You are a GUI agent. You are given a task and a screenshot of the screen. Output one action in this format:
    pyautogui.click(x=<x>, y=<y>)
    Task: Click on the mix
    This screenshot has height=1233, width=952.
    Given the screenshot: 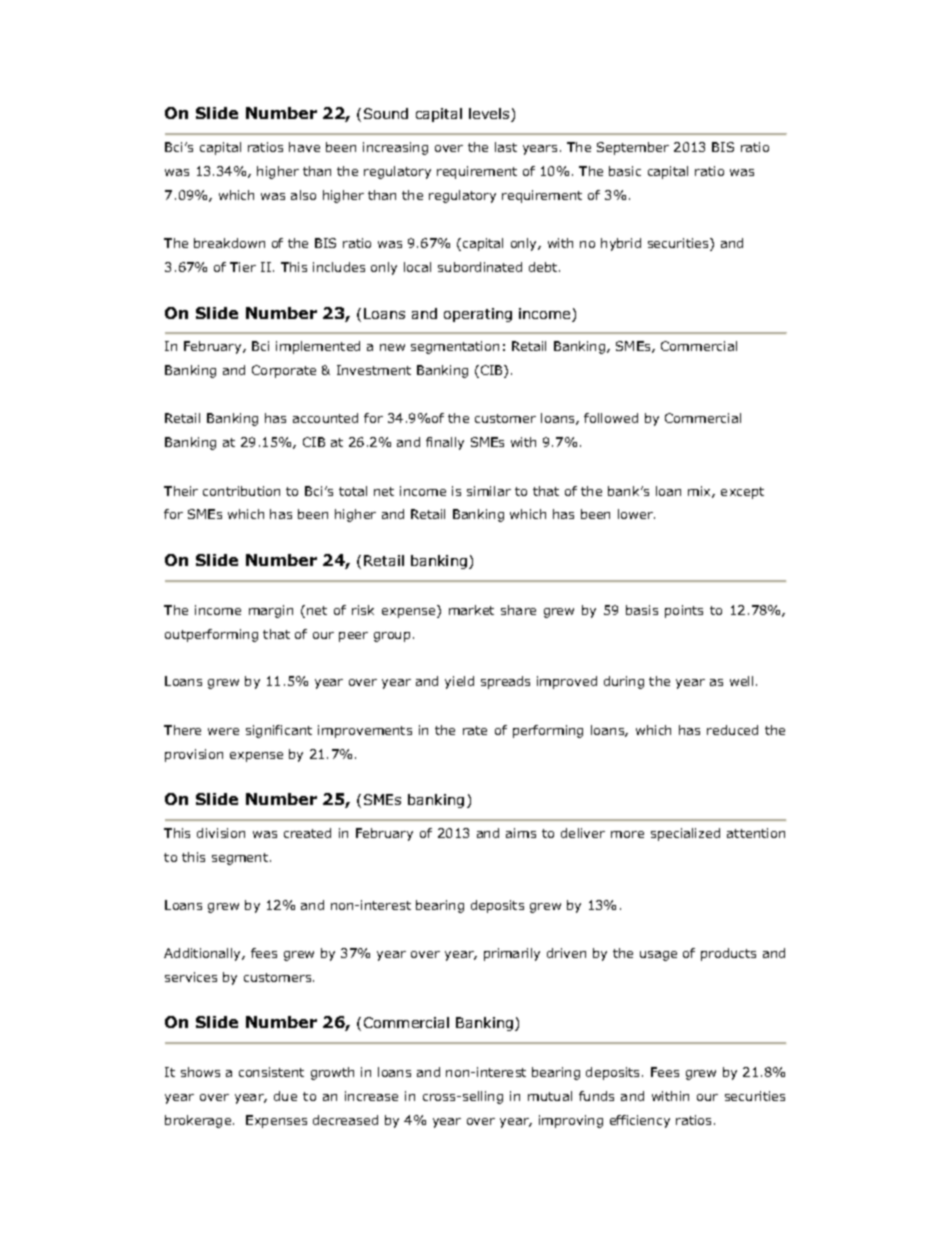 What is the action you would take?
    pyautogui.click(x=700, y=492)
